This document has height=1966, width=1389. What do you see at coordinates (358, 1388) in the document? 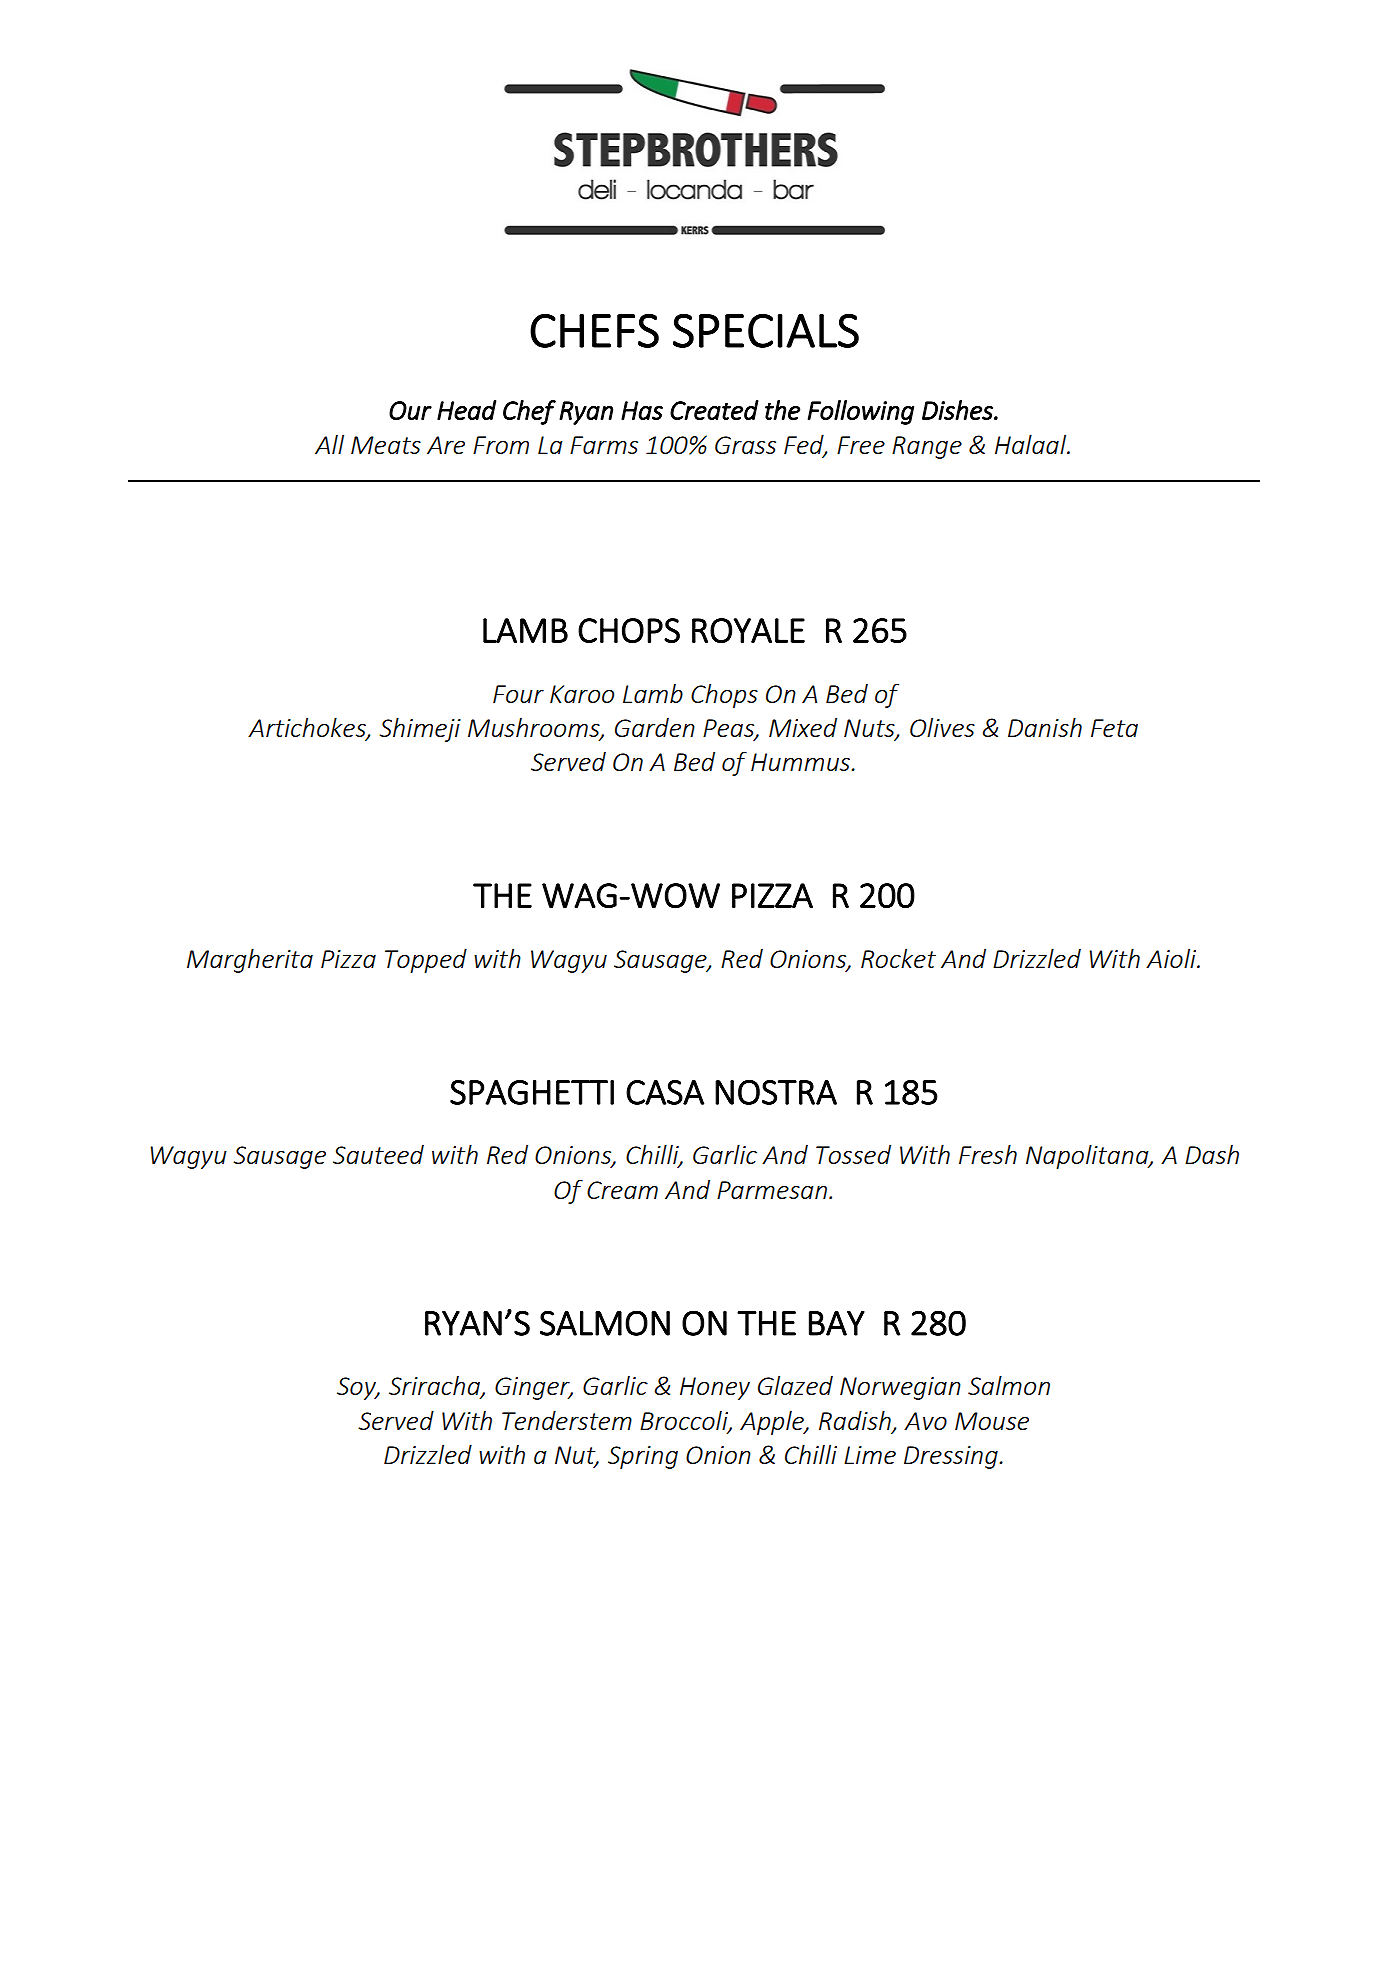
I see `Soy` at bounding box center [358, 1388].
